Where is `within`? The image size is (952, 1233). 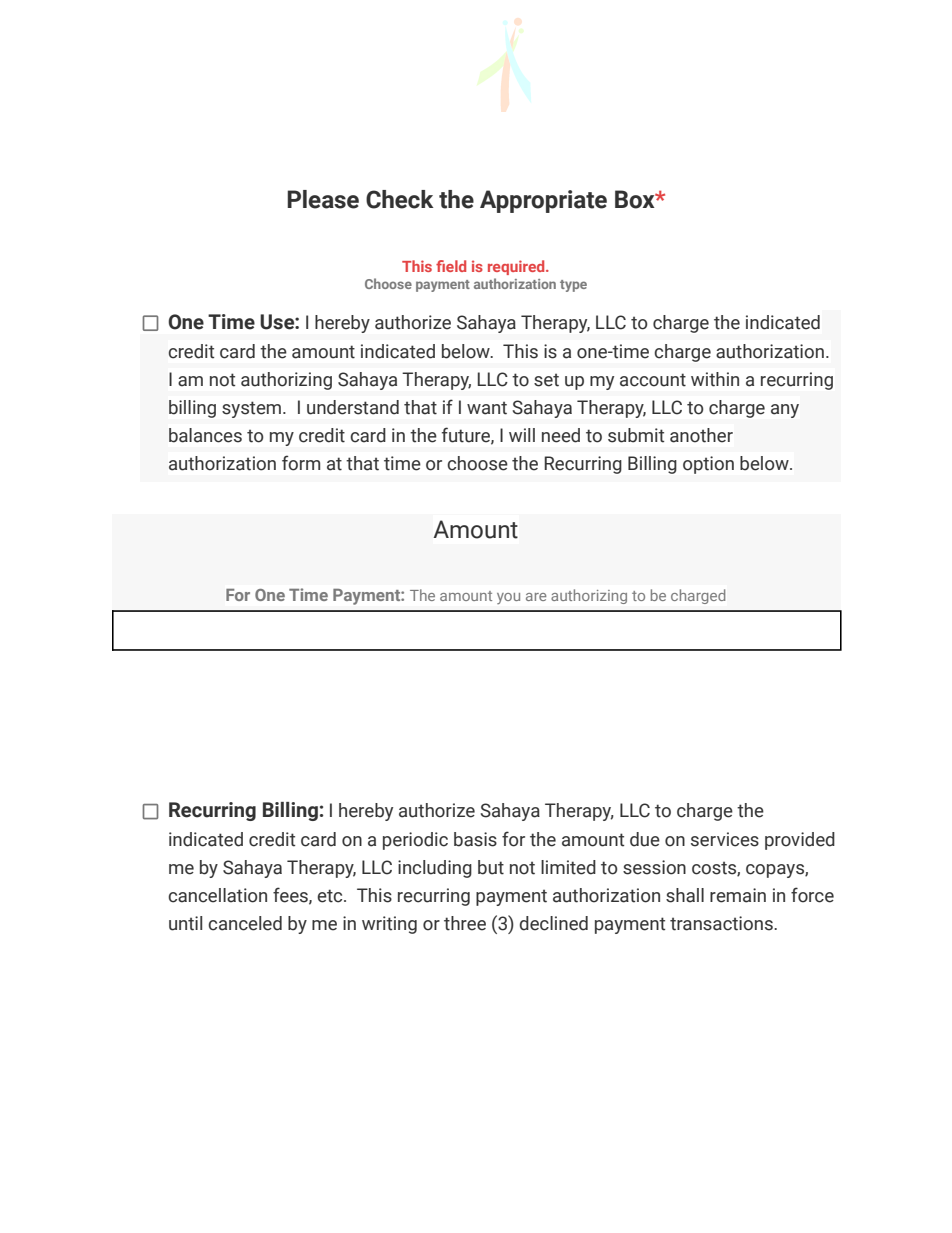 within is located at coordinates (715, 379).
